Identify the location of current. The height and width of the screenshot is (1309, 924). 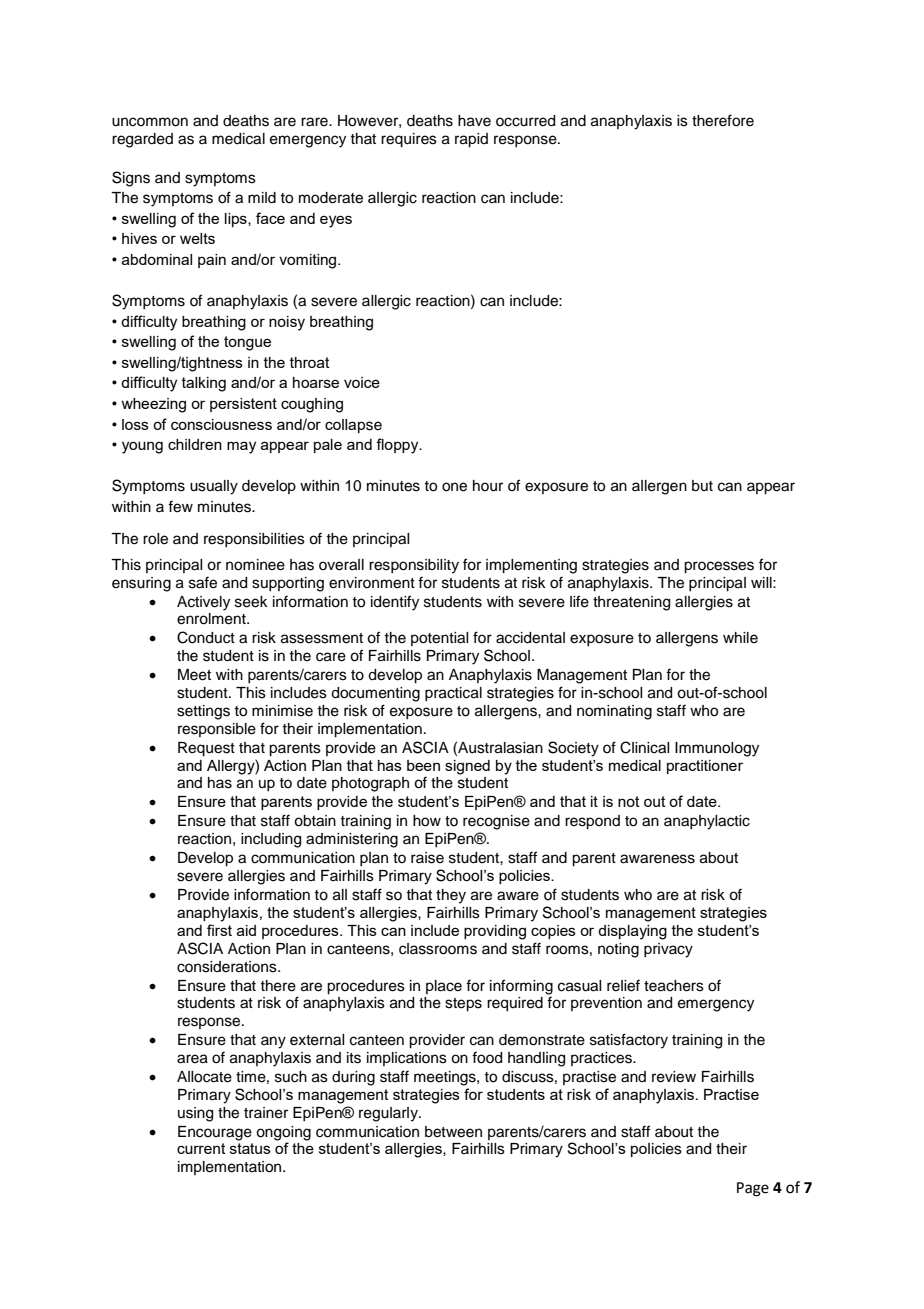
(201, 1148).
